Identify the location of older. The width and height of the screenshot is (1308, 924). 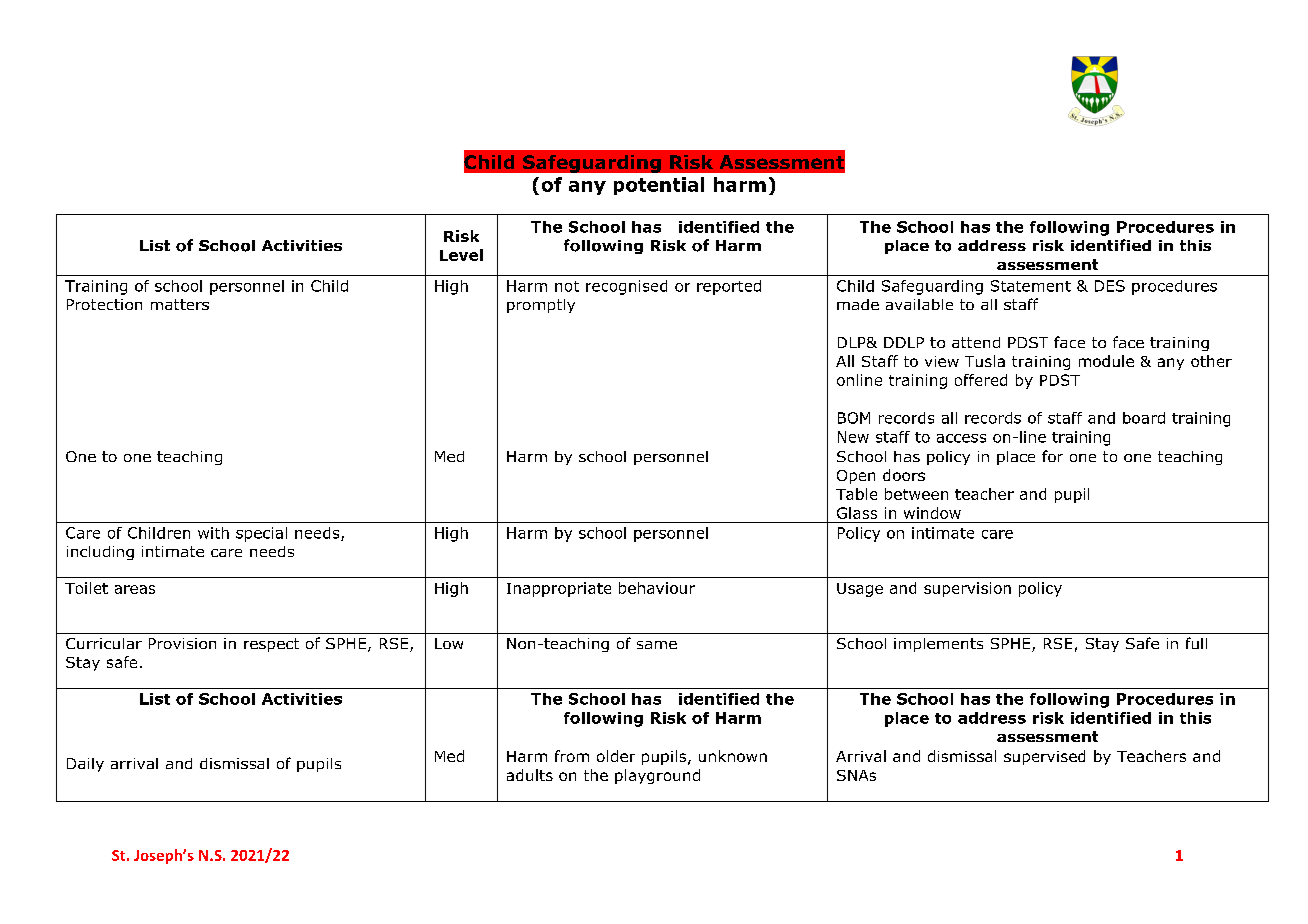
(616, 756).
